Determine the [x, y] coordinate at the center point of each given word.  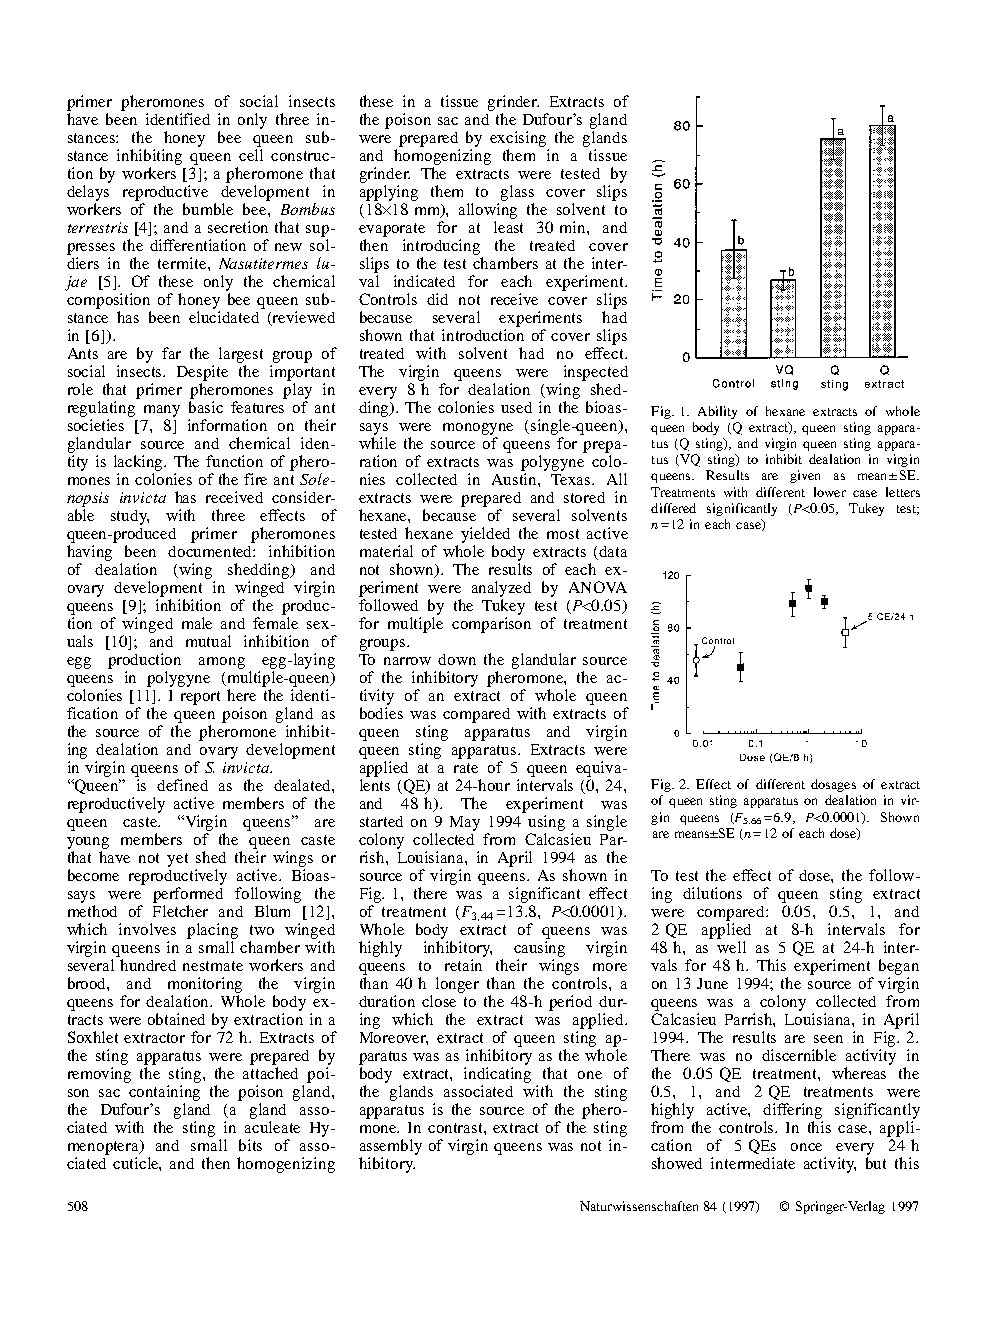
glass [517, 193]
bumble [208, 209]
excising [518, 139]
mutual [208, 641]
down [457, 659]
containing [164, 1093]
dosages [833, 785]
